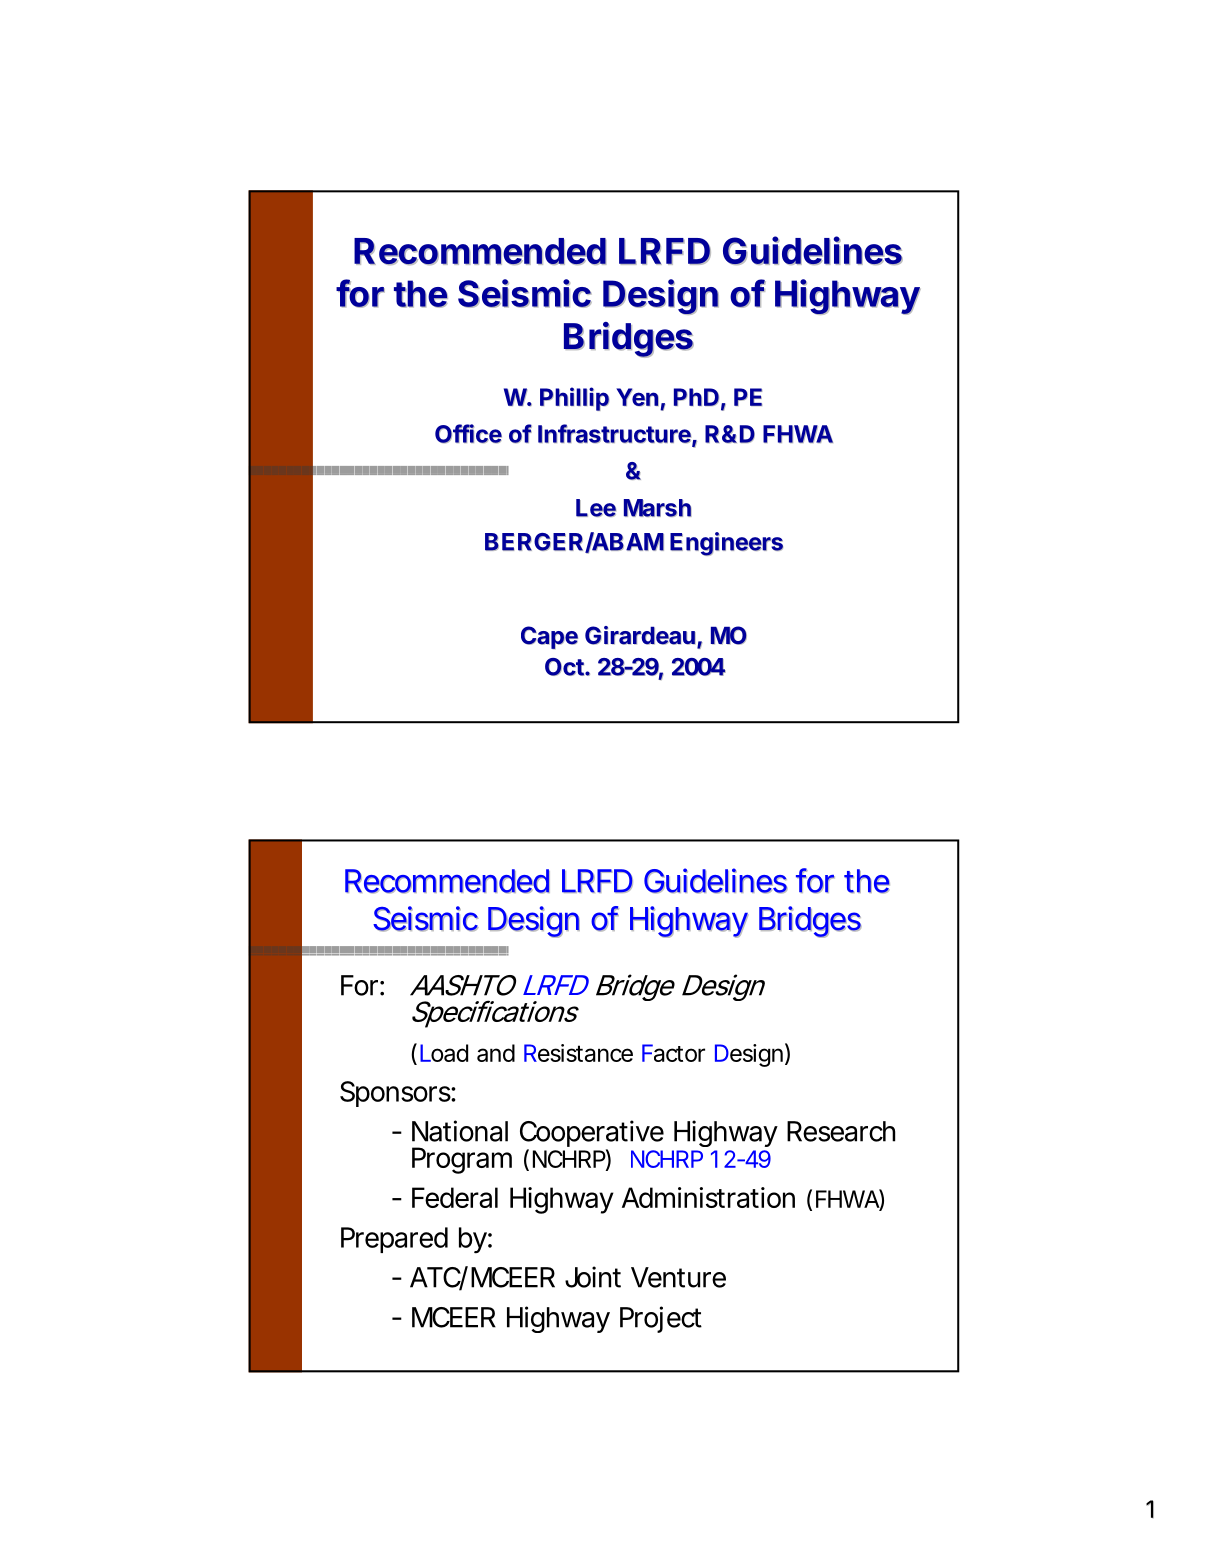  Describe the element at coordinates (549, 637) in the screenshot. I see `Cape` at that location.
